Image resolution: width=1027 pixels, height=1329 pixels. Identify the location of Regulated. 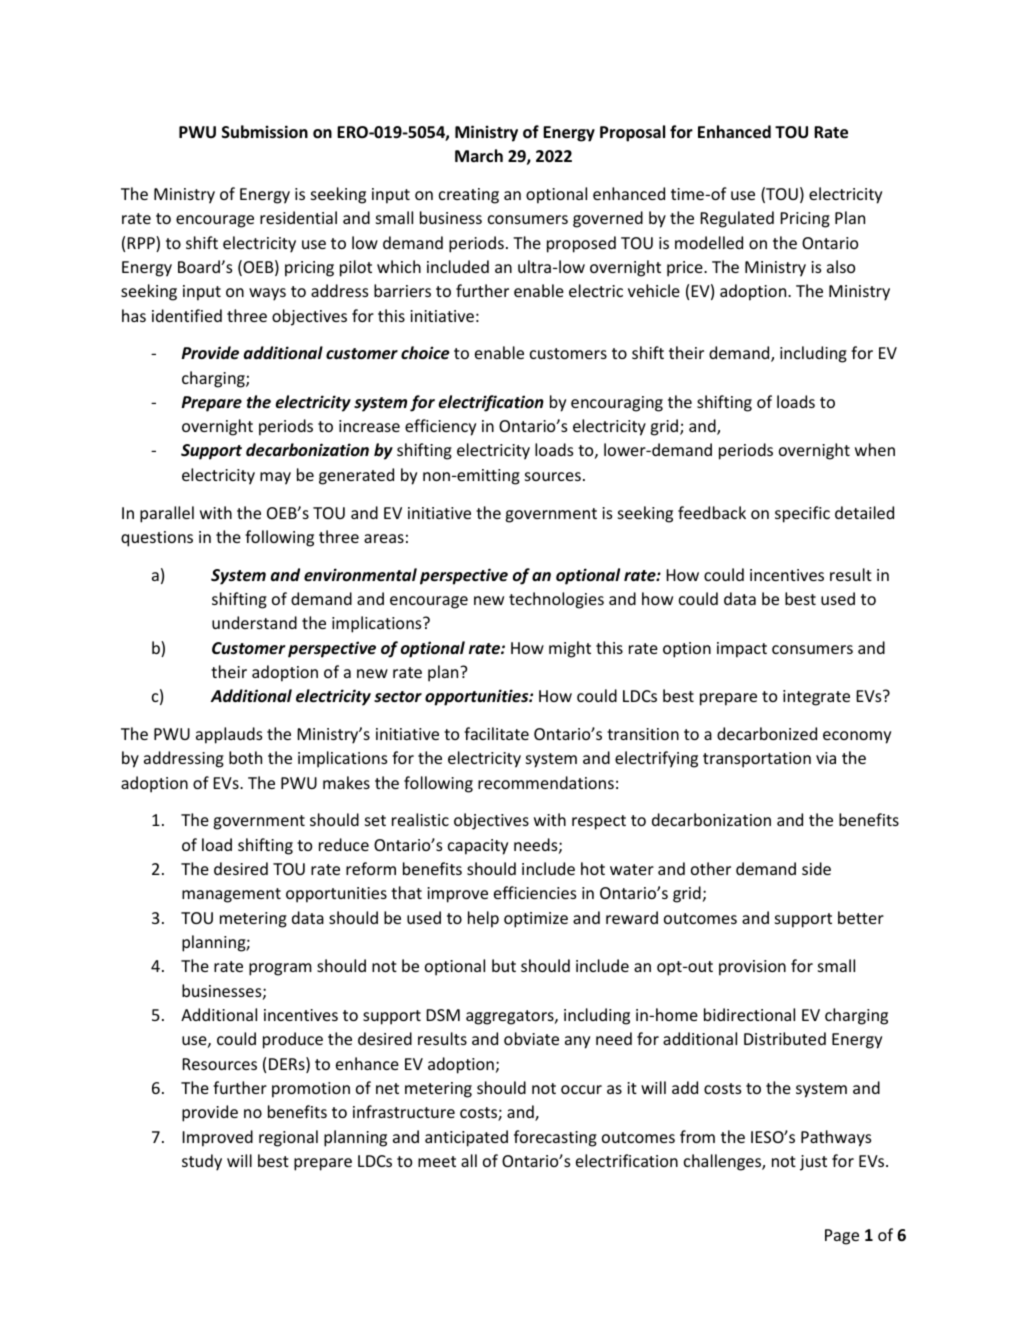
(737, 219).
